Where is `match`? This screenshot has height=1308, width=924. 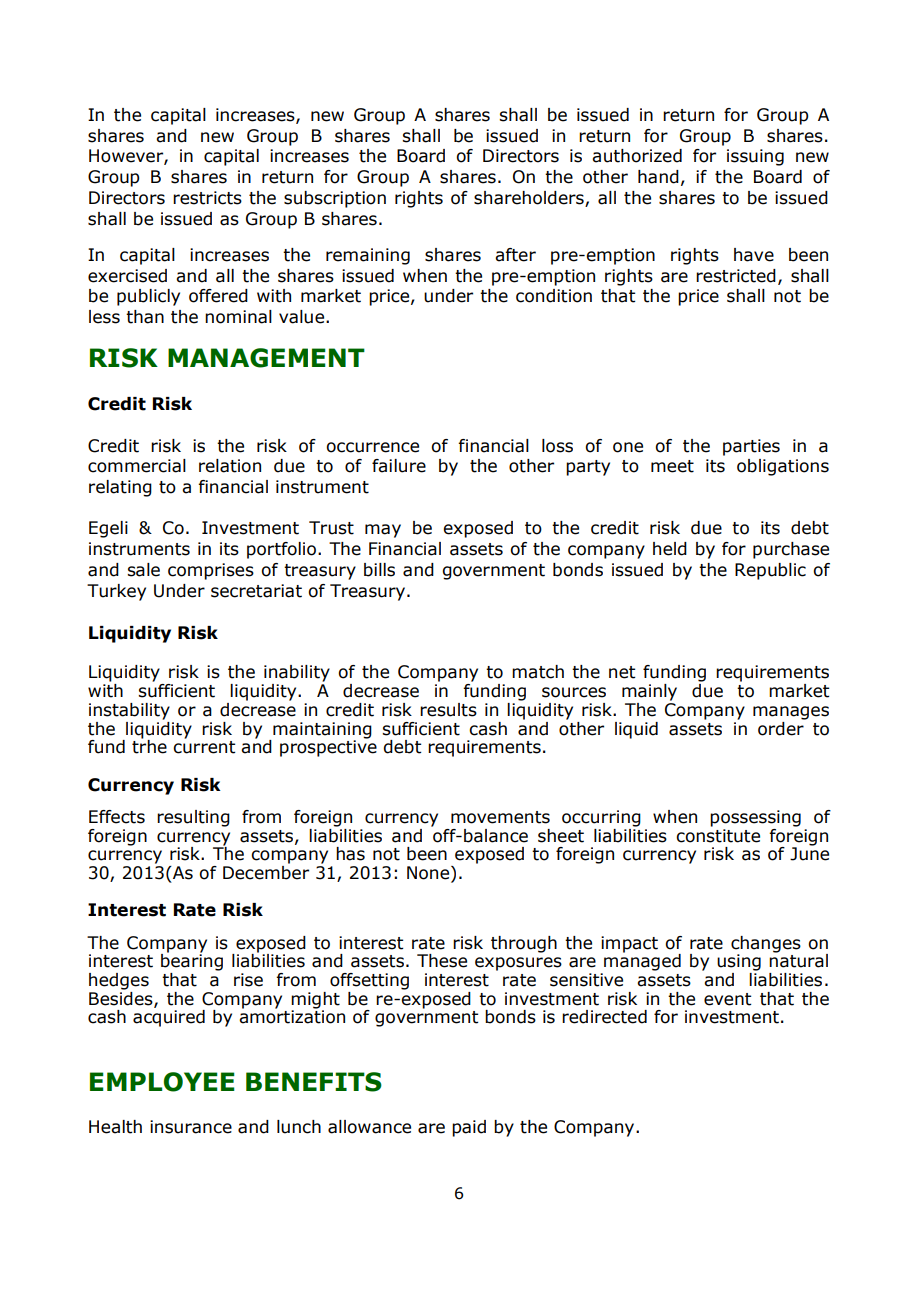 match is located at coordinates (538, 672).
